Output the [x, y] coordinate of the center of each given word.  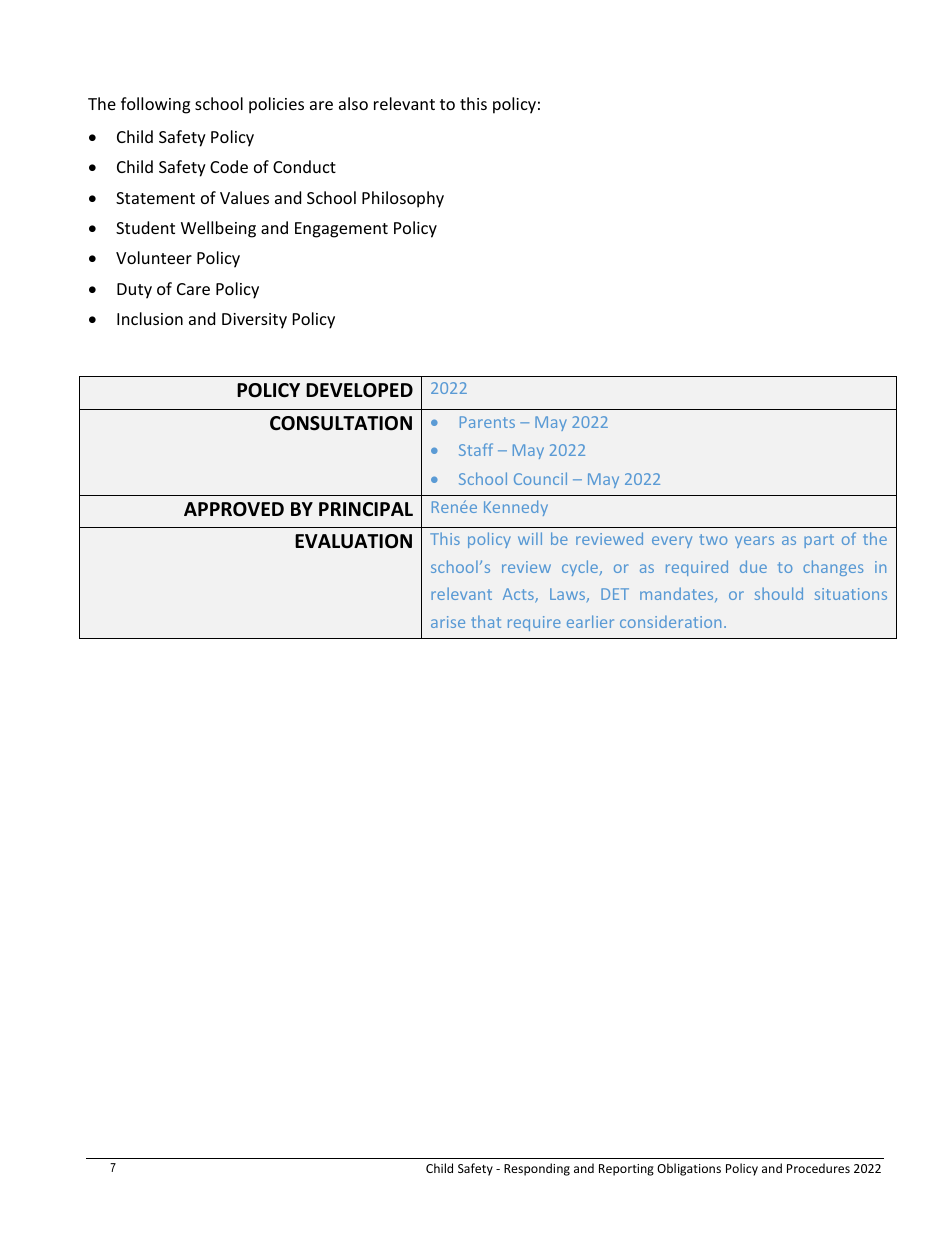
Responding [537, 1169]
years [754, 542]
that [486, 621]
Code [229, 166]
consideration [670, 622]
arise [448, 622]
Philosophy [403, 199]
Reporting [626, 1170]
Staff [476, 449]
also [353, 103]
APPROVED [234, 509]
